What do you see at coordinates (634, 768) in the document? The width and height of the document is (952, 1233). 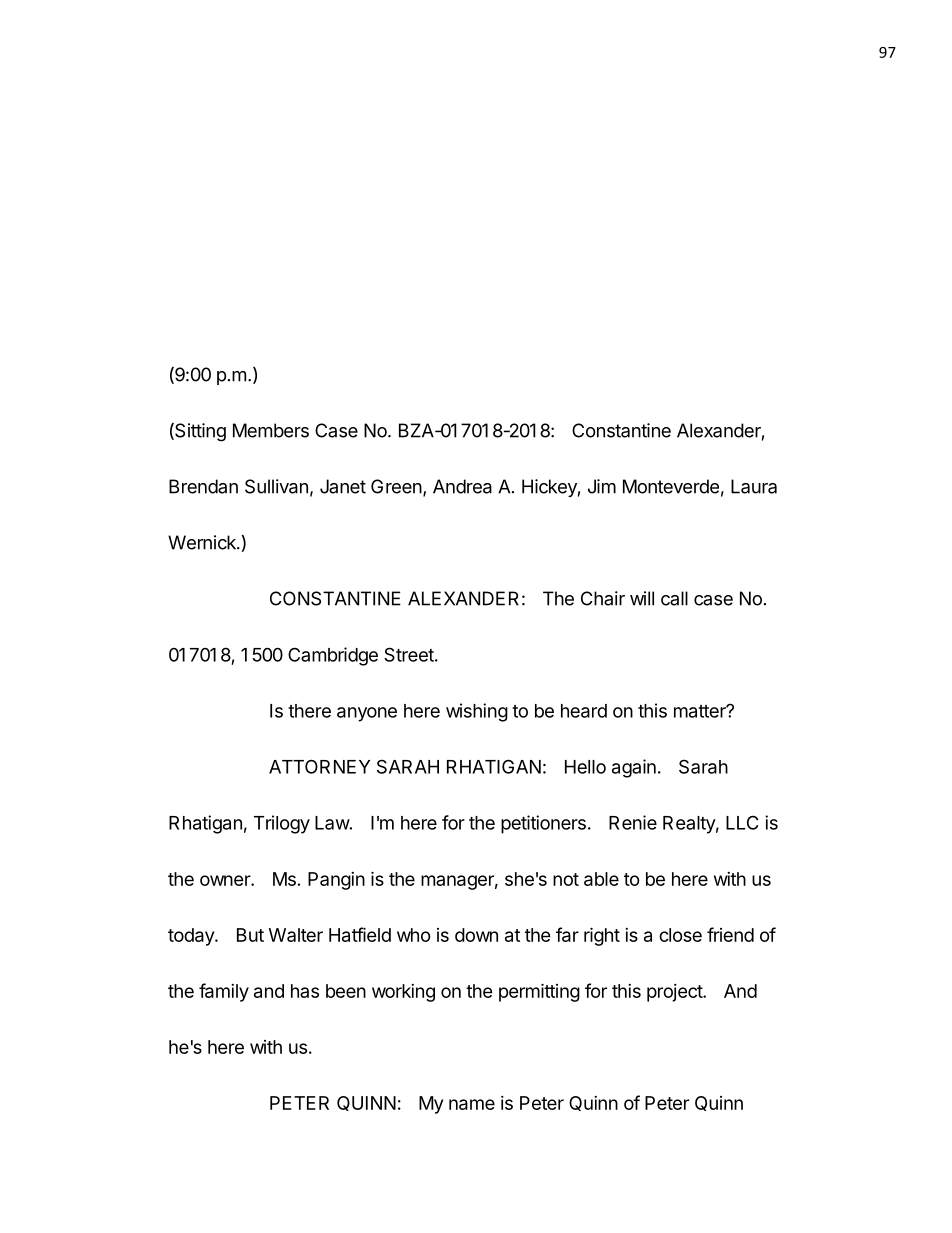 I see `again` at bounding box center [634, 768].
